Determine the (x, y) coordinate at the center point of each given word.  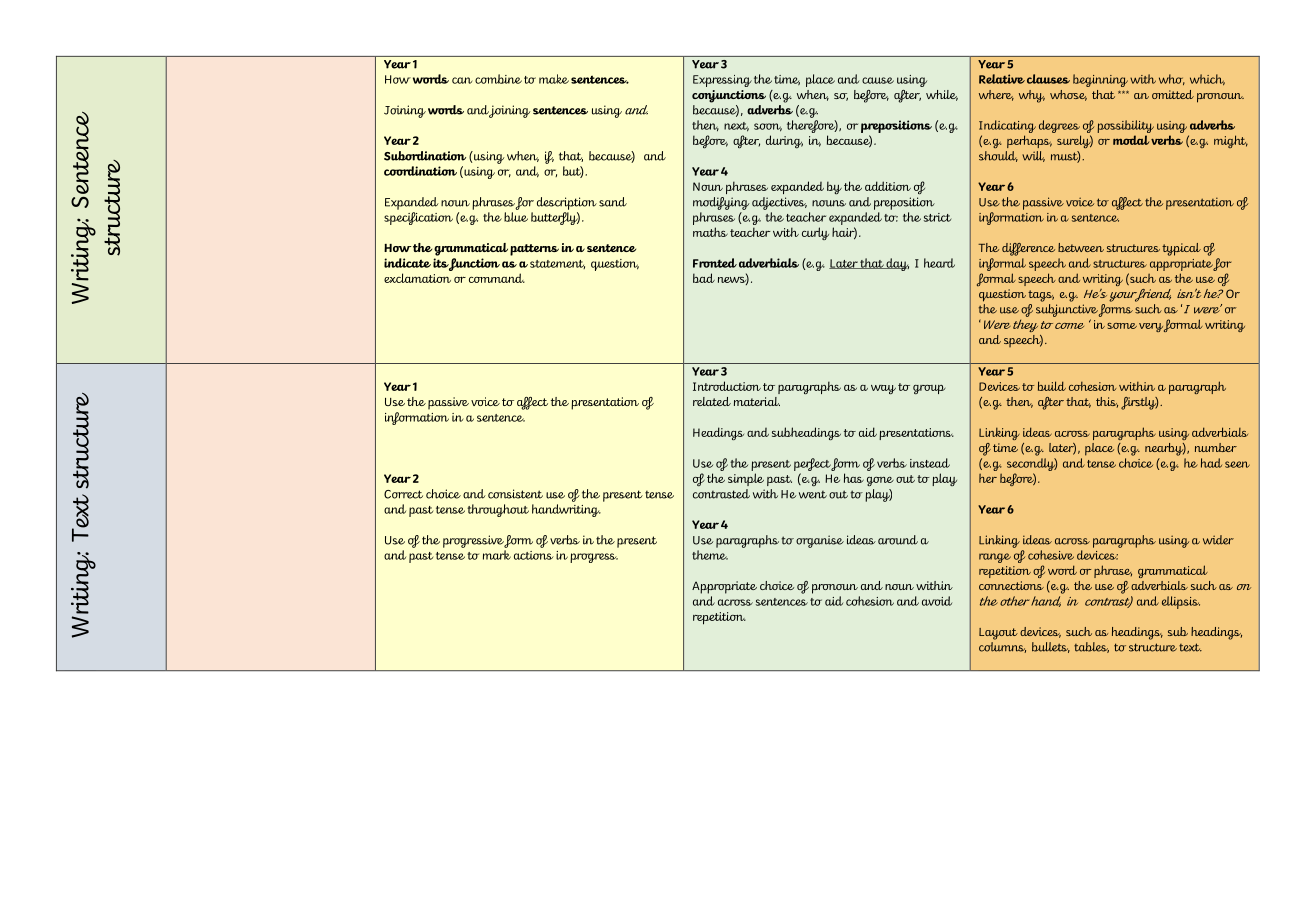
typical (1181, 249)
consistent (515, 494)
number (1216, 447)
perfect (813, 464)
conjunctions (729, 96)
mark (497, 555)
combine (498, 79)
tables (1091, 647)
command (497, 278)
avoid (937, 601)
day (897, 264)
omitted (1173, 94)
